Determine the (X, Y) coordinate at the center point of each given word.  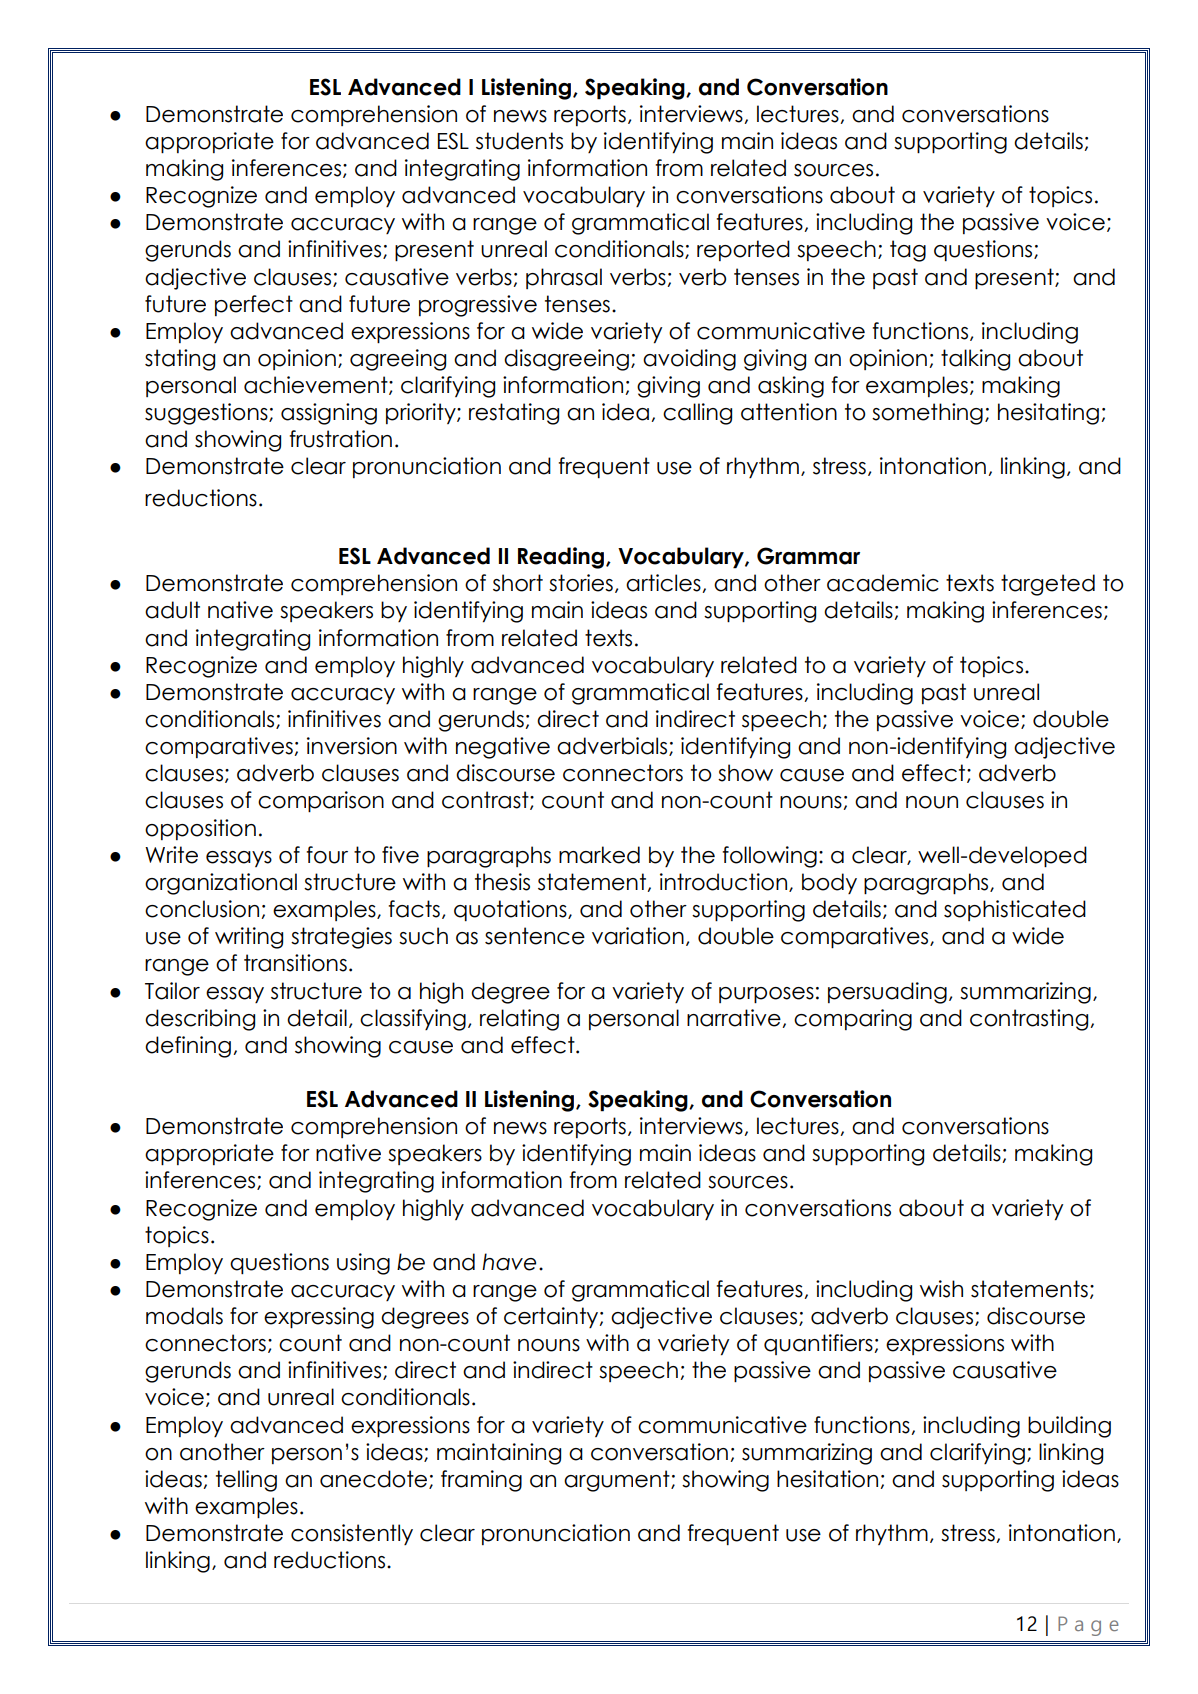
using (363, 1264)
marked (599, 855)
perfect (254, 305)
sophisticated (1015, 910)
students (519, 141)
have (509, 1262)
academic (883, 583)
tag (908, 251)
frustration (340, 439)
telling (246, 1481)
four (327, 855)
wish (941, 1289)
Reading (561, 558)
